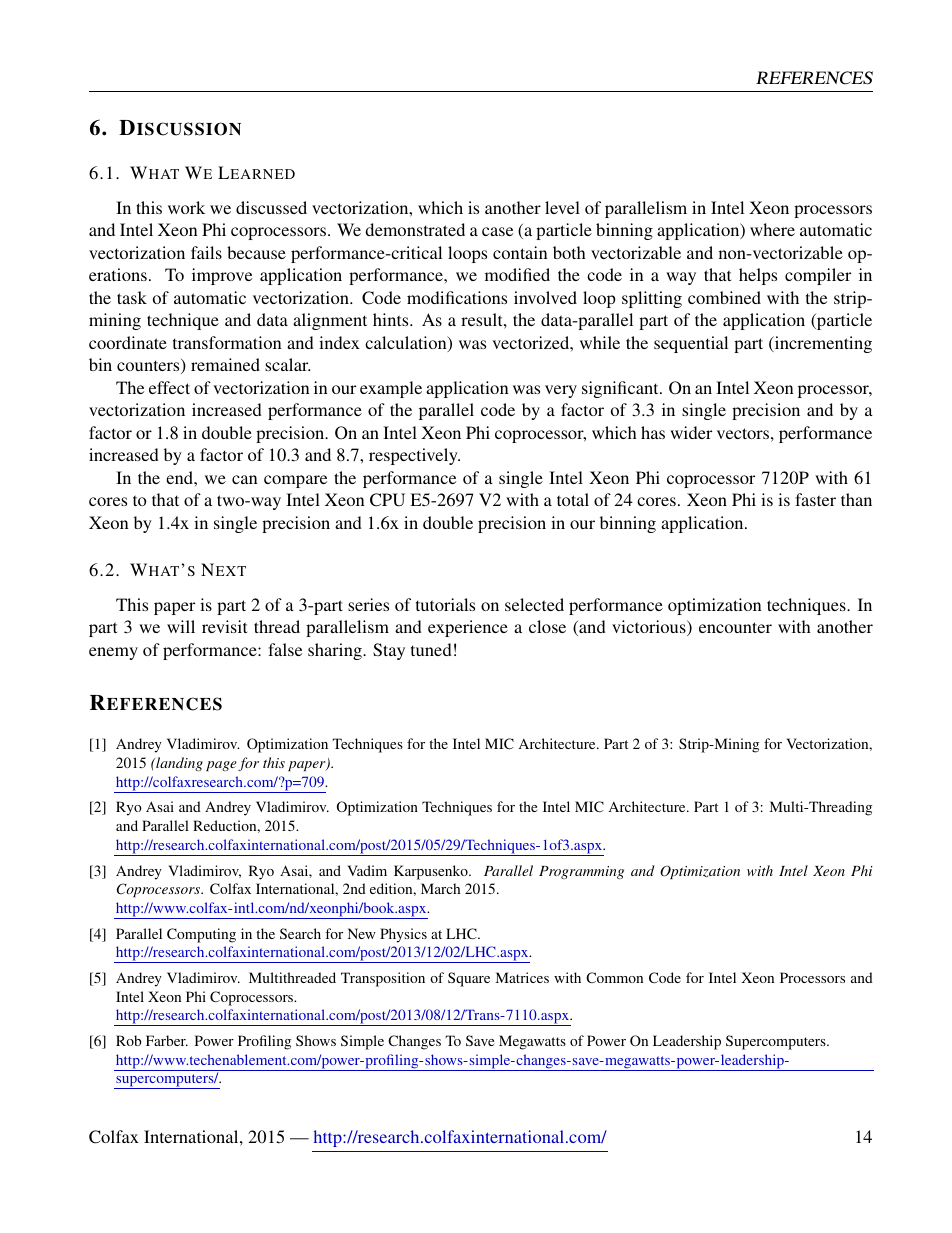 Image resolution: width=952 pixels, height=1233 pixels. Describe the element at coordinates (469, 979) in the image. I see `Square` at that location.
